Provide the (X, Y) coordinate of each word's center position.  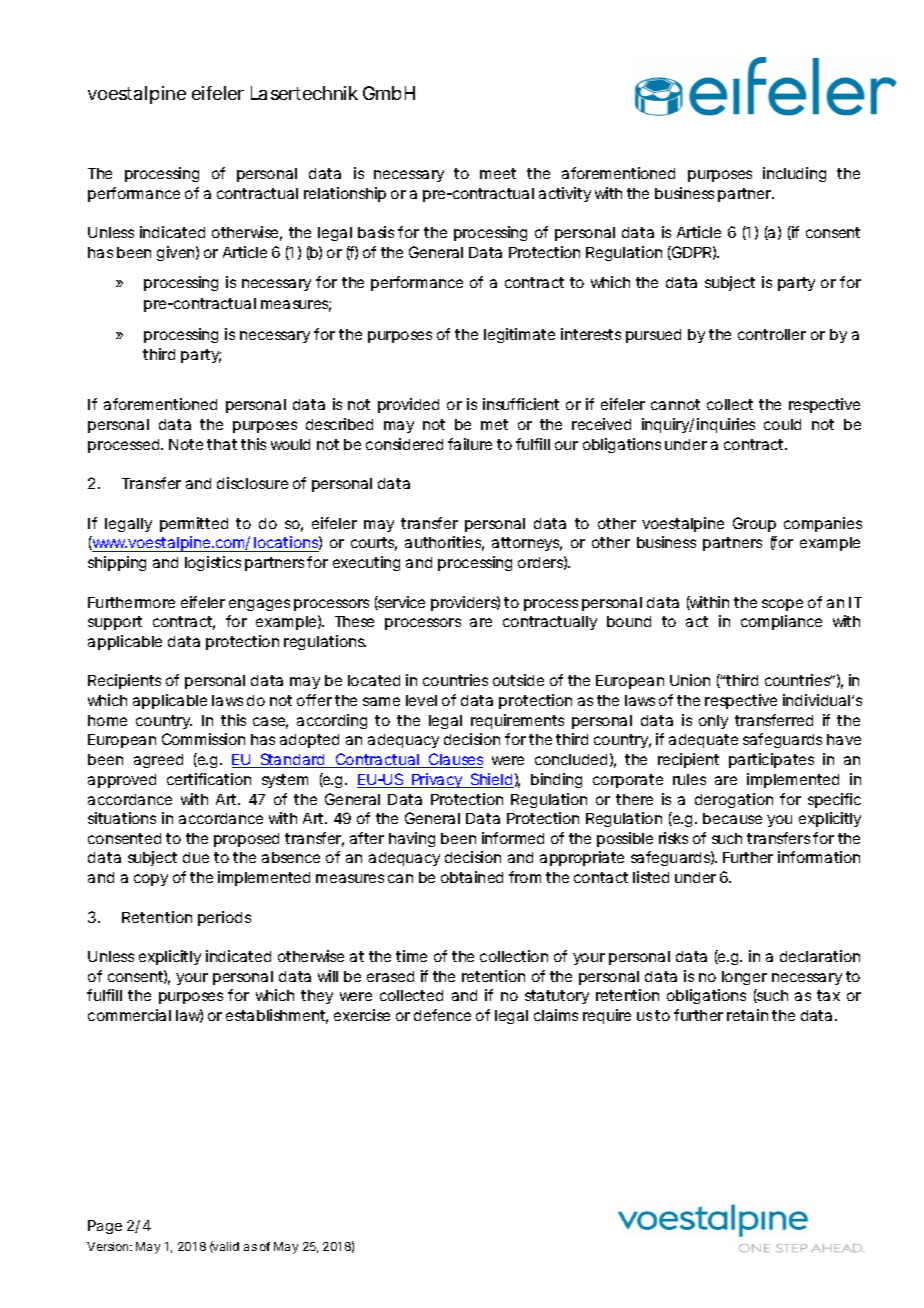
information (819, 857)
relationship (345, 194)
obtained (472, 877)
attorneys (527, 544)
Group (754, 524)
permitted (194, 524)
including (794, 174)
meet (498, 173)
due (196, 857)
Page (105, 1227)
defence (442, 1015)
